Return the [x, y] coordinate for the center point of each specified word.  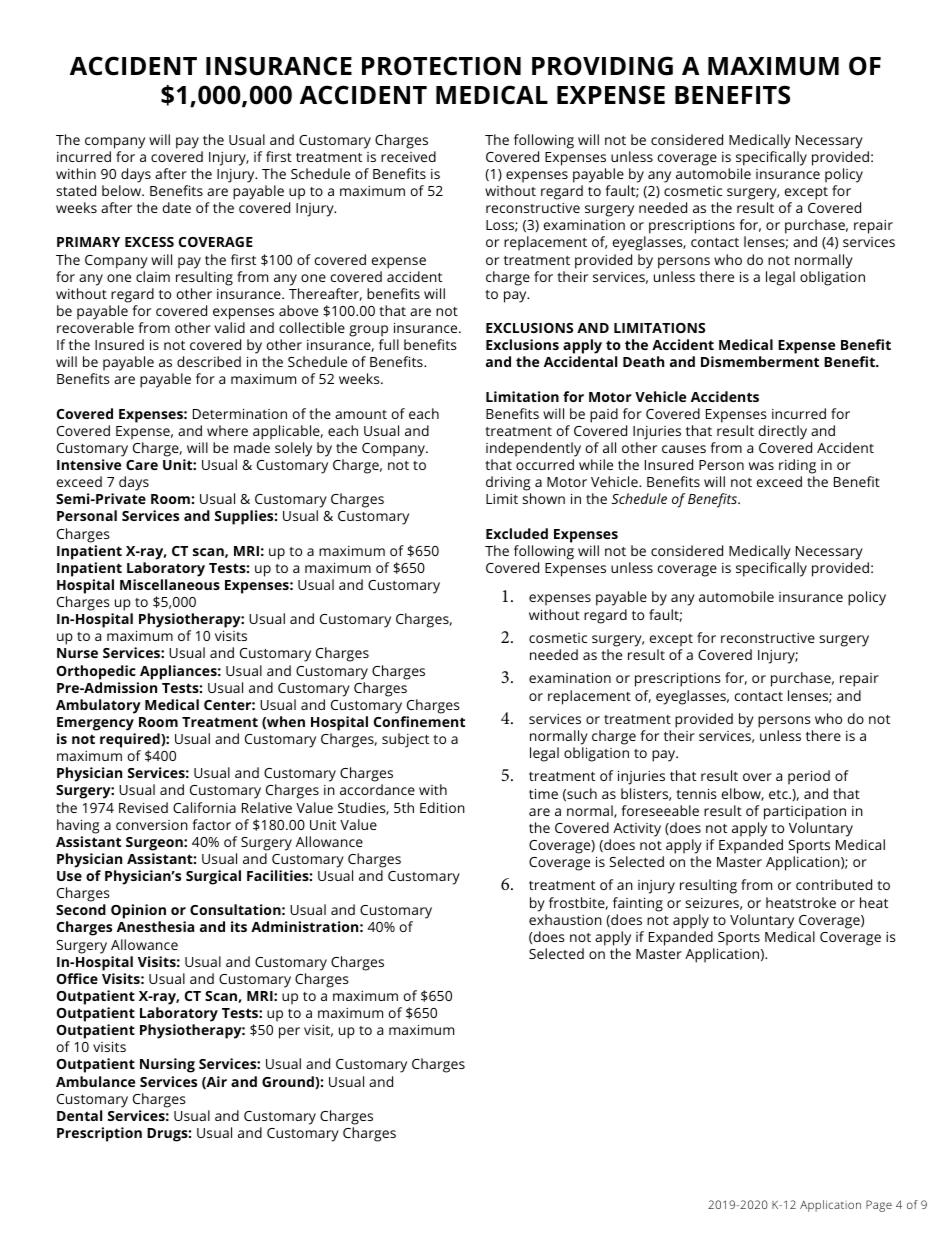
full [389, 344]
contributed [834, 884]
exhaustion [565, 919]
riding [797, 466]
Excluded [517, 533]
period [809, 777]
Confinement [419, 721]
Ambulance [95, 1081]
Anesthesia [155, 926]
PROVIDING [602, 66]
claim [153, 276]
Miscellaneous [170, 584]
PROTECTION [441, 66]
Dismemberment [760, 361]
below [123, 190]
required [131, 740]
